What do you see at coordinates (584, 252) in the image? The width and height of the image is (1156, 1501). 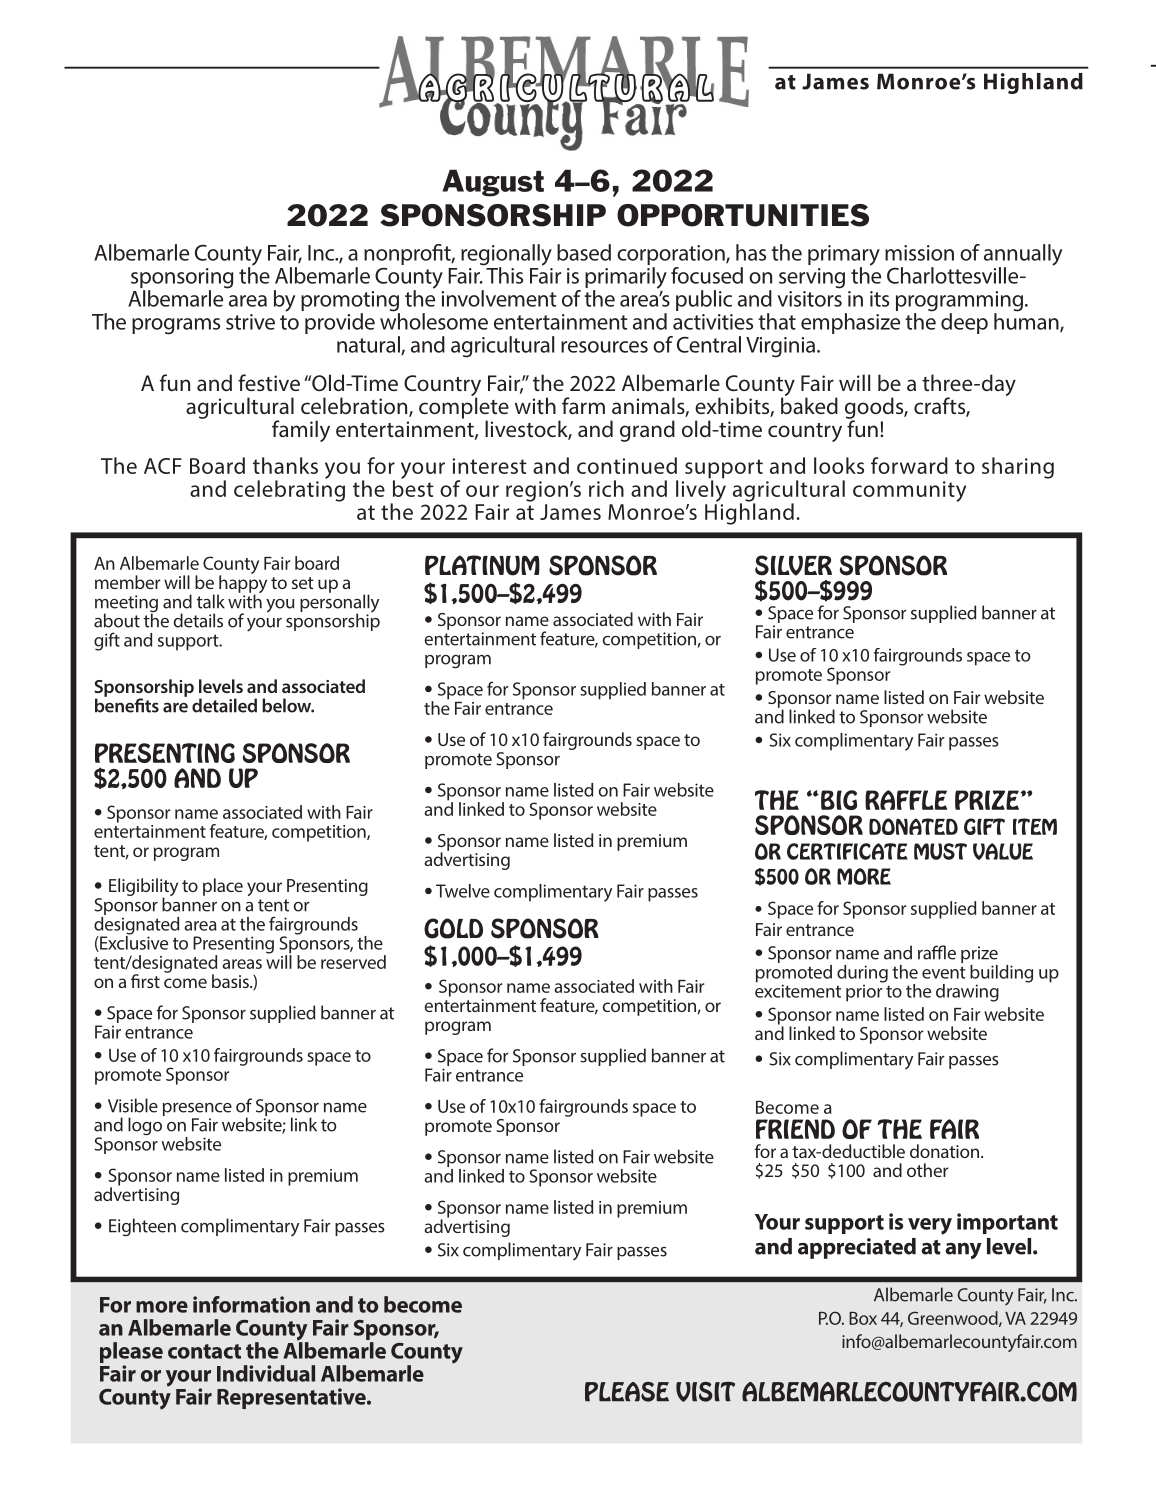 I see `based` at bounding box center [584, 252].
